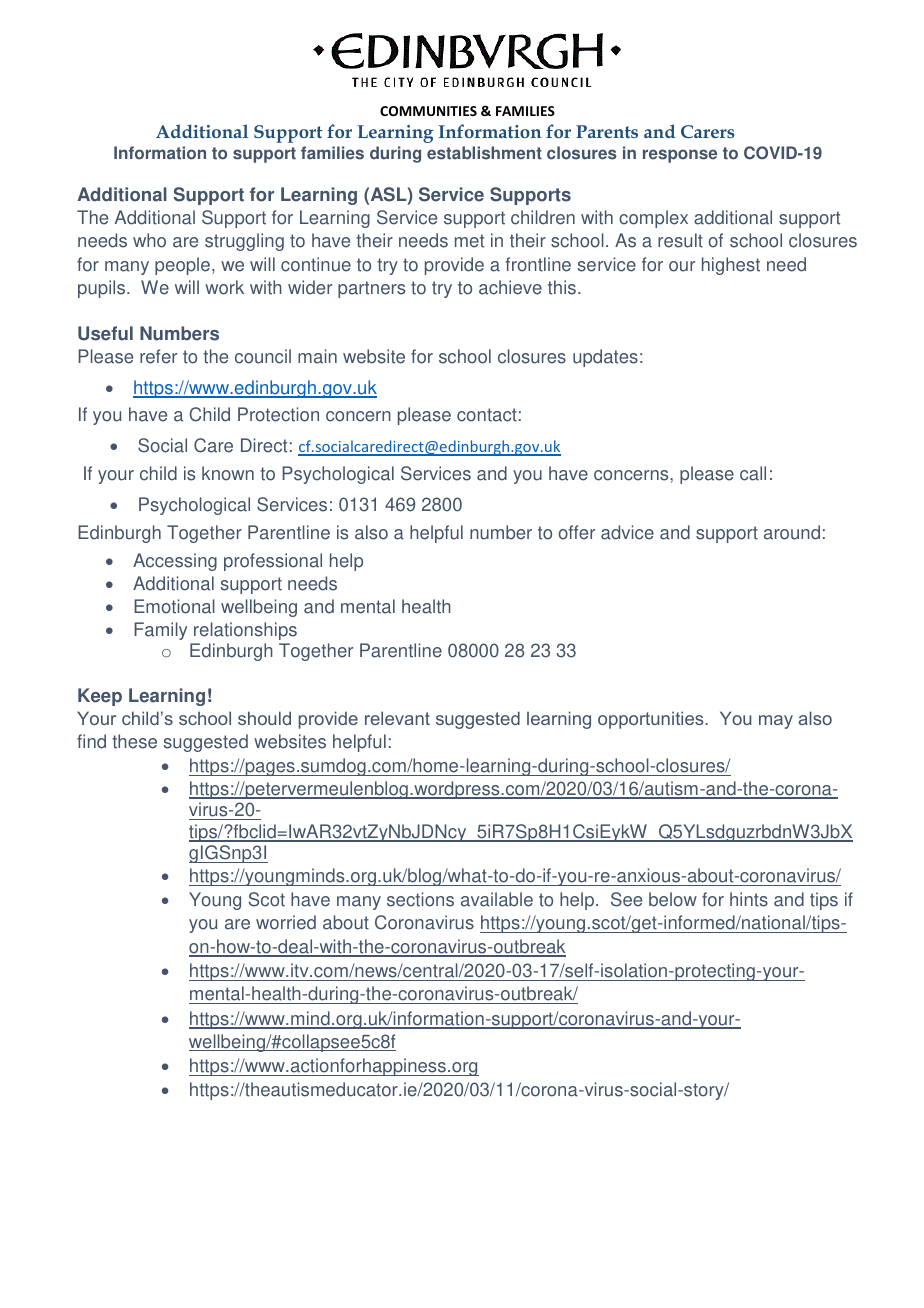 The image size is (924, 1308). I want to click on offer, so click(577, 532).
